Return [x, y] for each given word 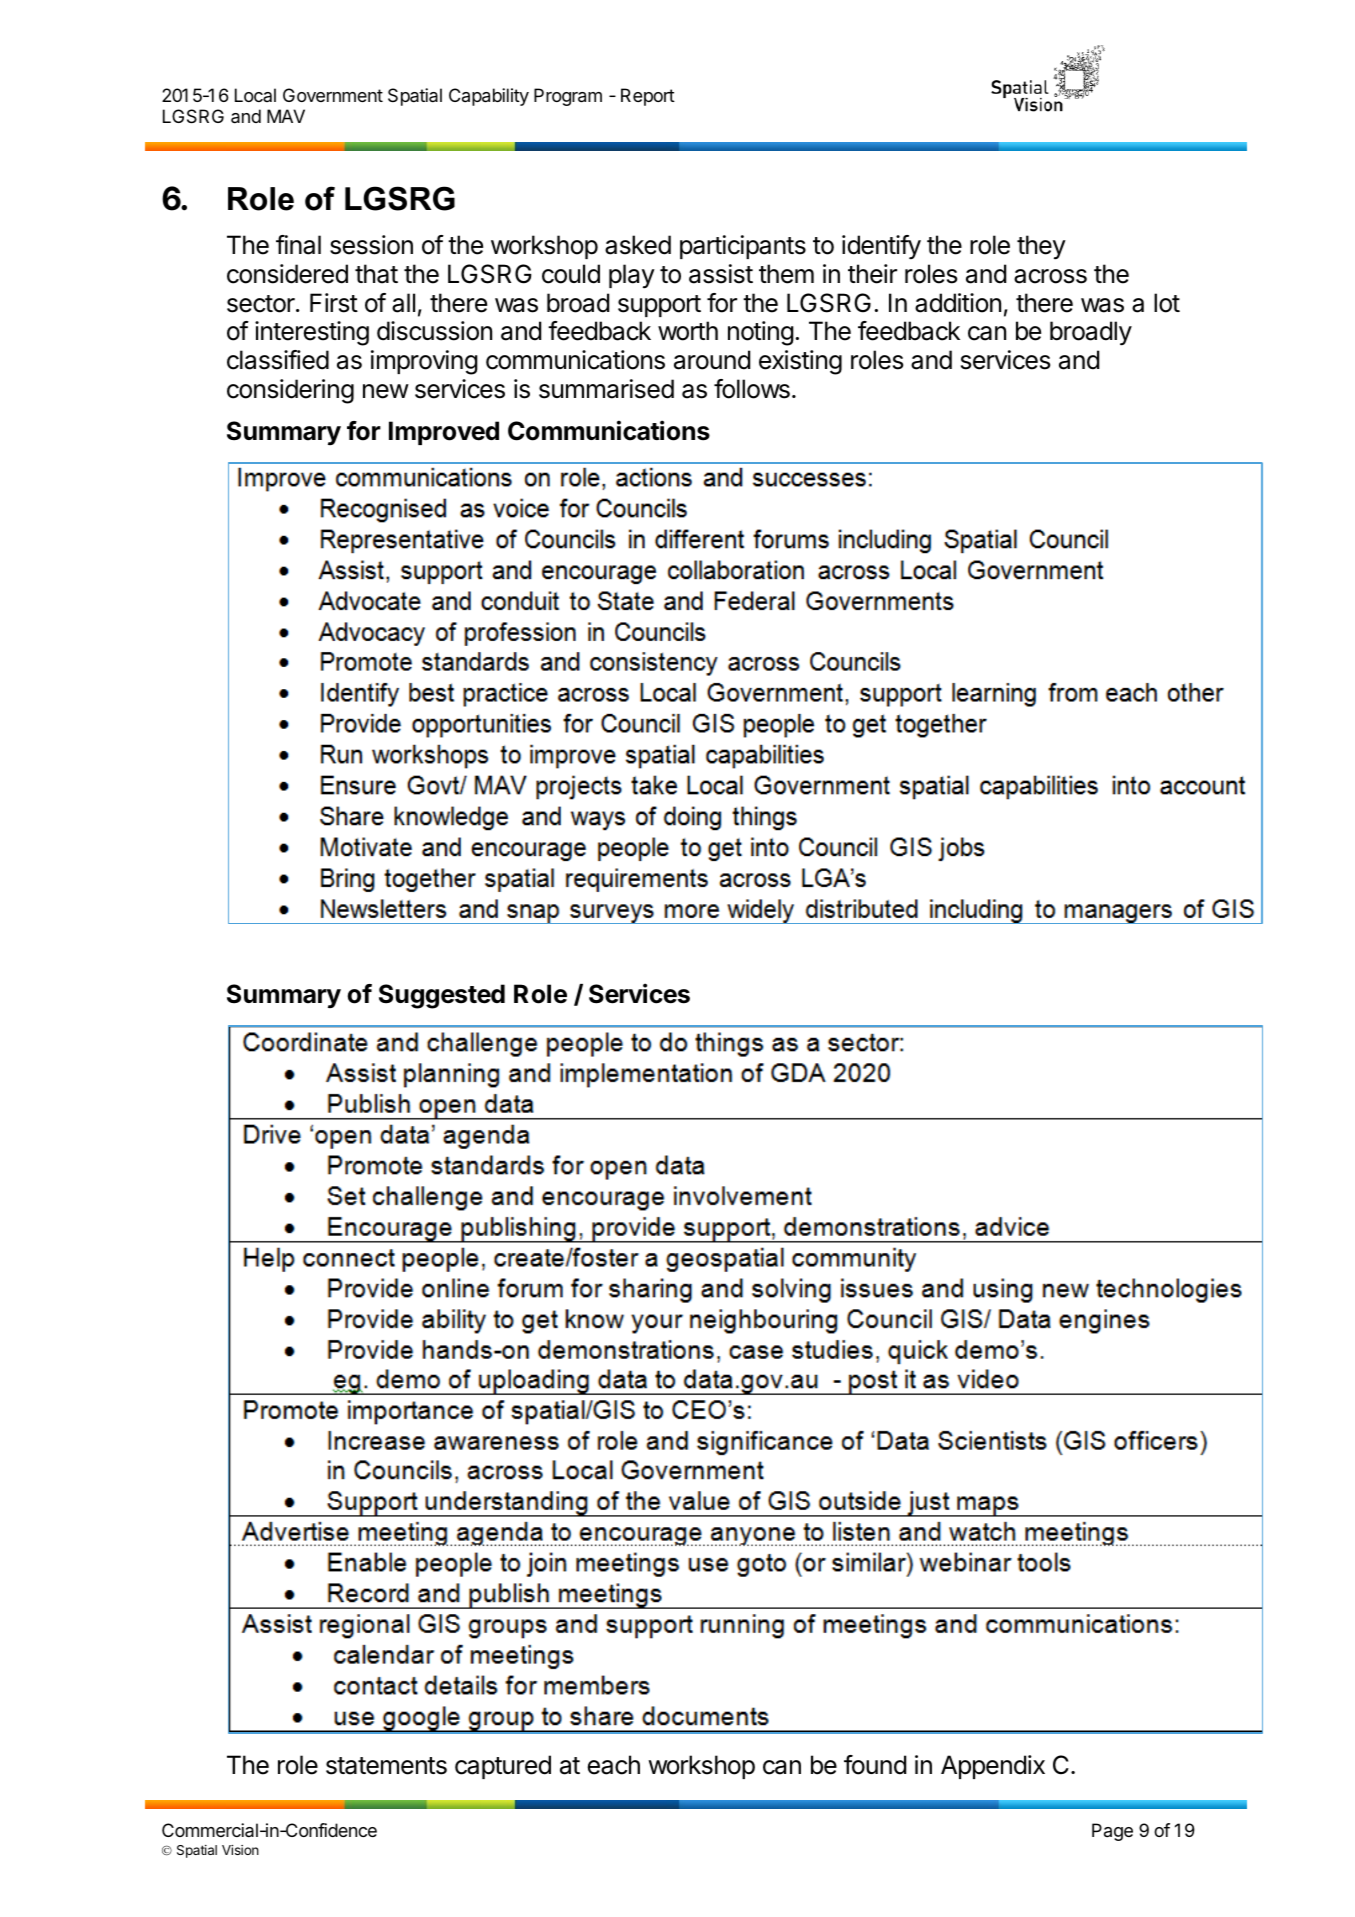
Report [648, 97]
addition [958, 303]
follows [752, 389]
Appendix [993, 1767]
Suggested [442, 996]
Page [1112, 1832]
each [614, 1765]
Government [333, 95]
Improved [444, 433]
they [1041, 247]
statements [386, 1766]
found [875, 1765]
